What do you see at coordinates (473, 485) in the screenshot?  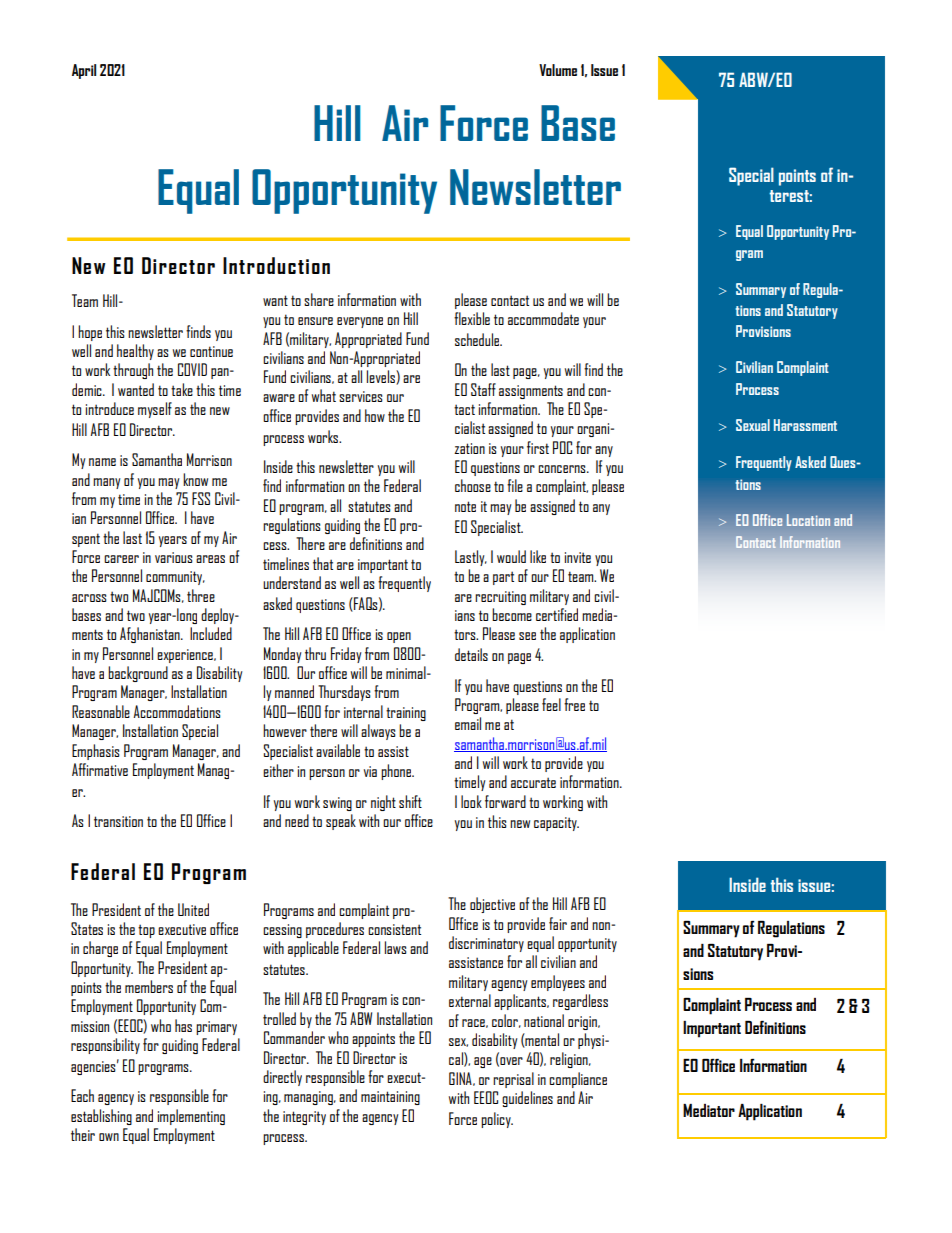 I see `choose` at bounding box center [473, 485].
